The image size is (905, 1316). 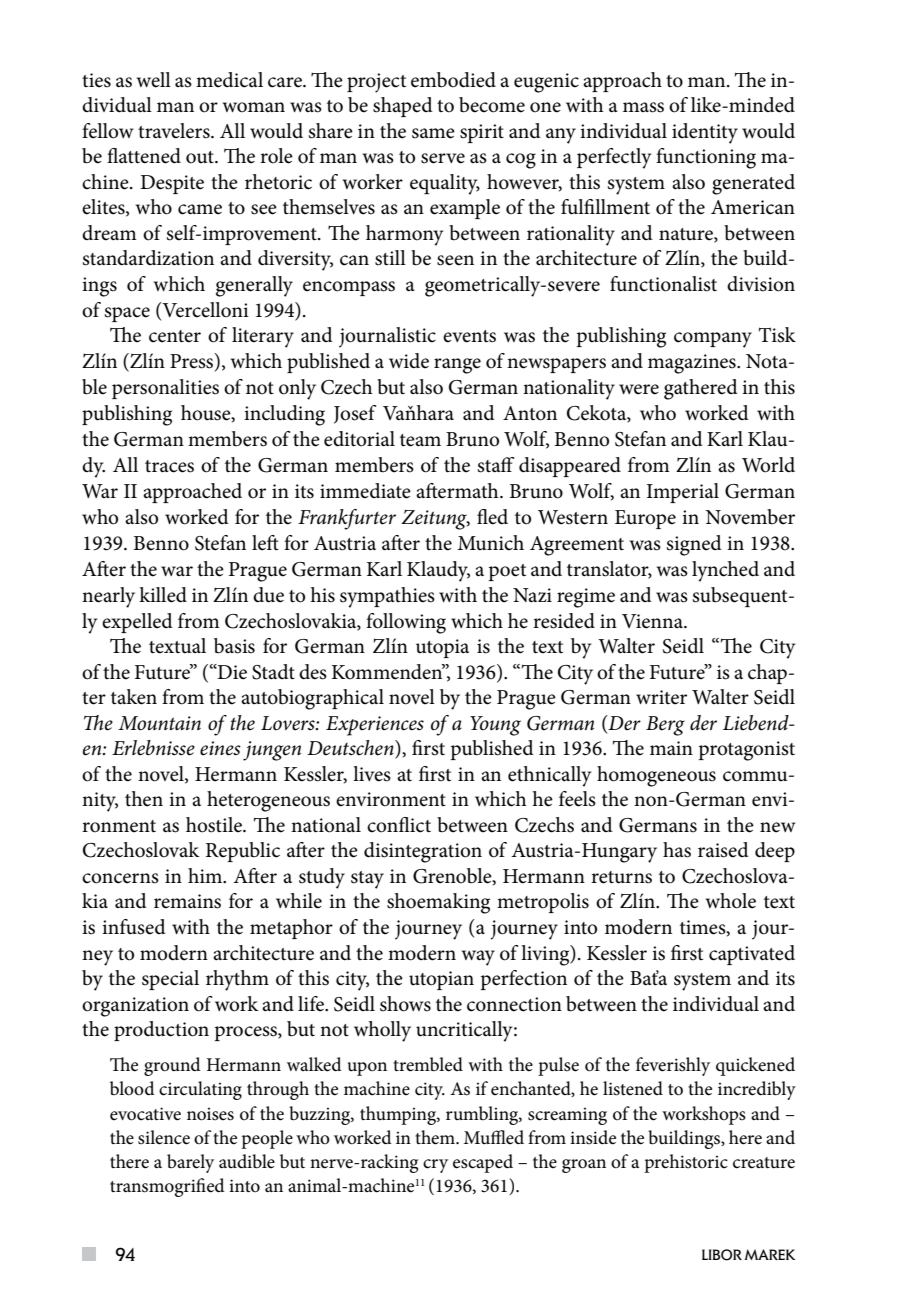 I want to click on cry, so click(x=435, y=1166).
